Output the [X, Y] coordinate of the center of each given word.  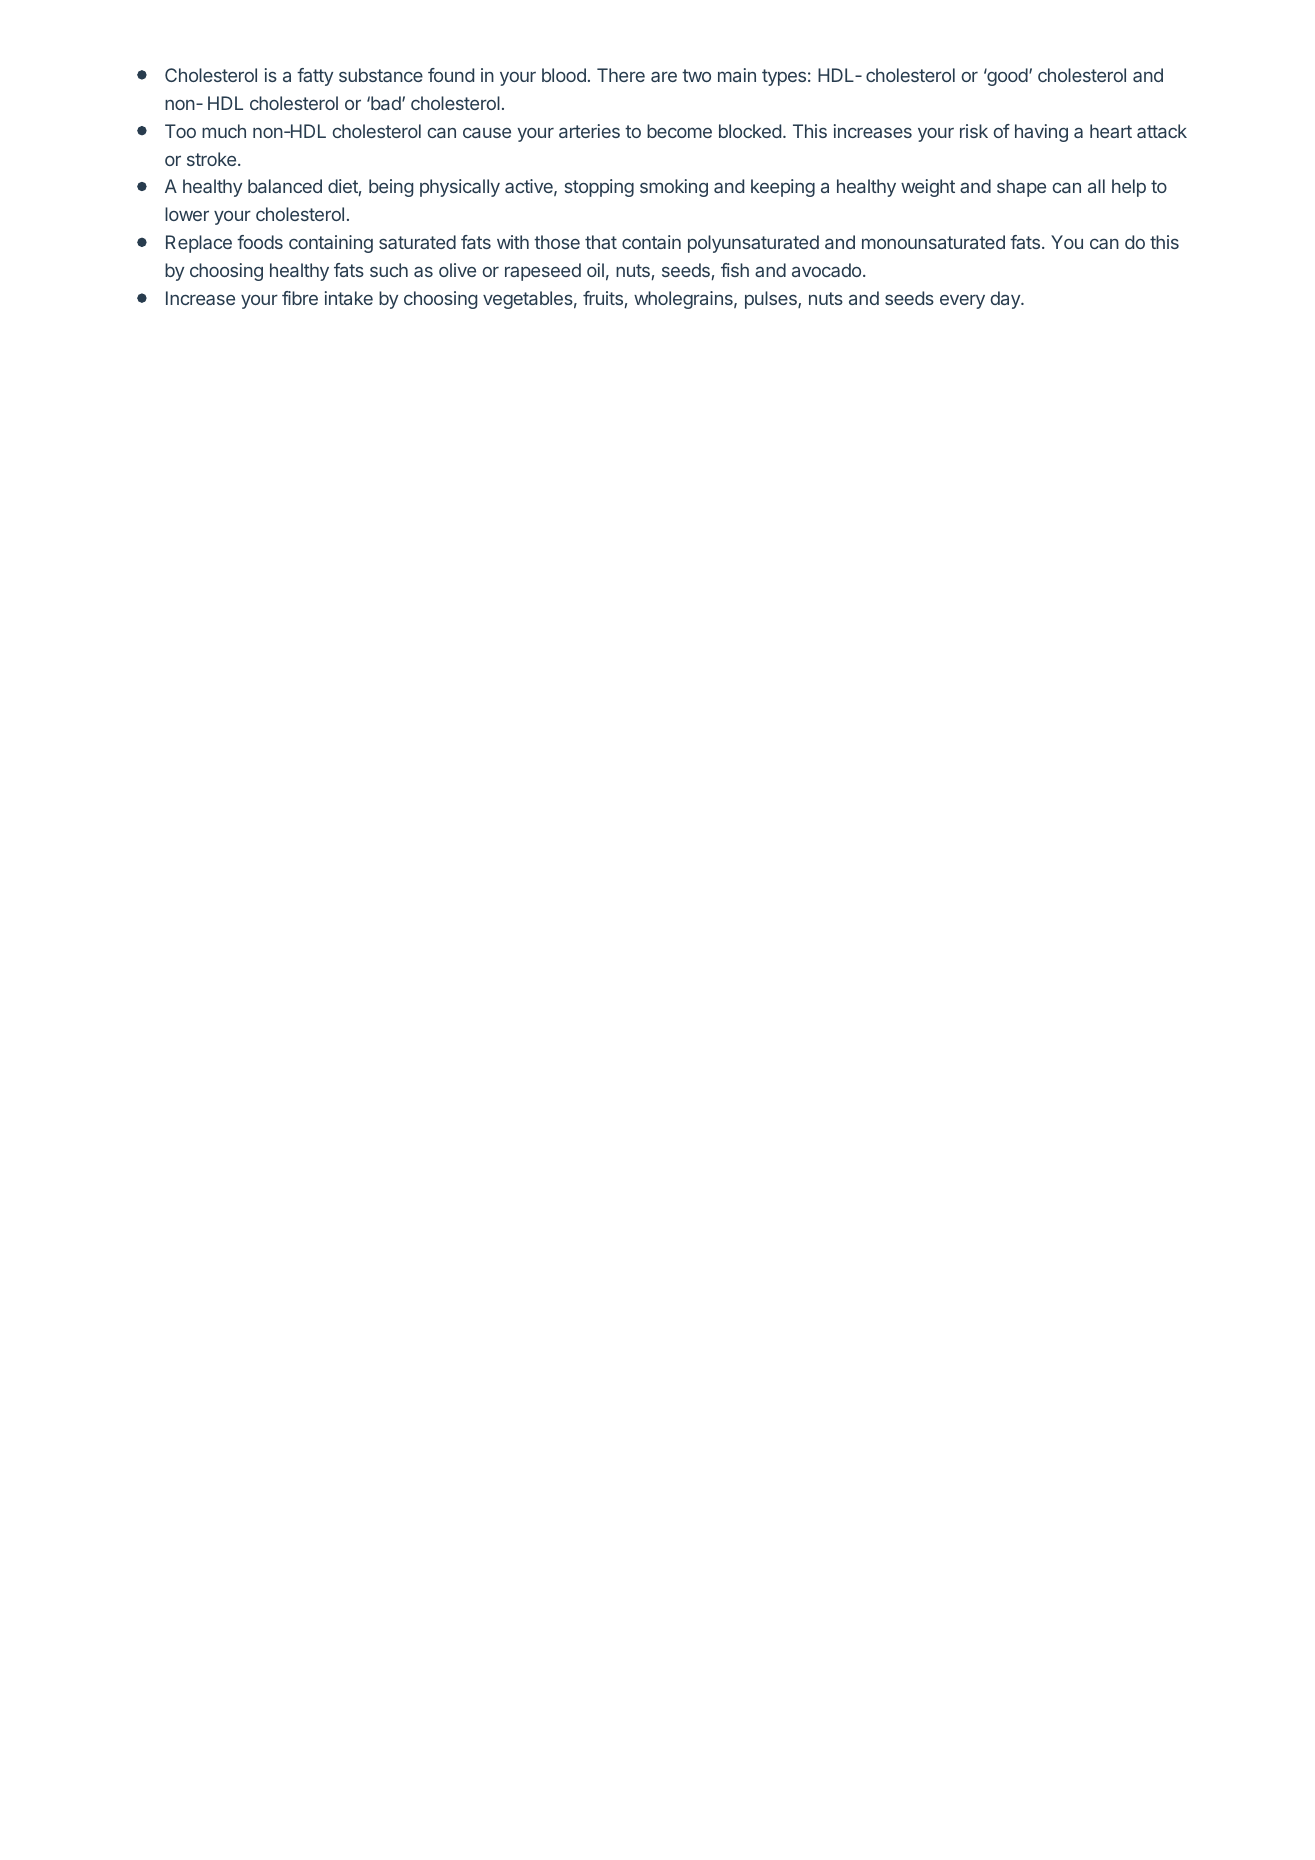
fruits [603, 298]
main [737, 75]
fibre [300, 298]
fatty [315, 77]
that [601, 242]
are [664, 76]
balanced [285, 186]
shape [1021, 188]
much [224, 131]
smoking [674, 188]
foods [260, 242]
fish [735, 270]
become [679, 131]
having [1041, 133]
